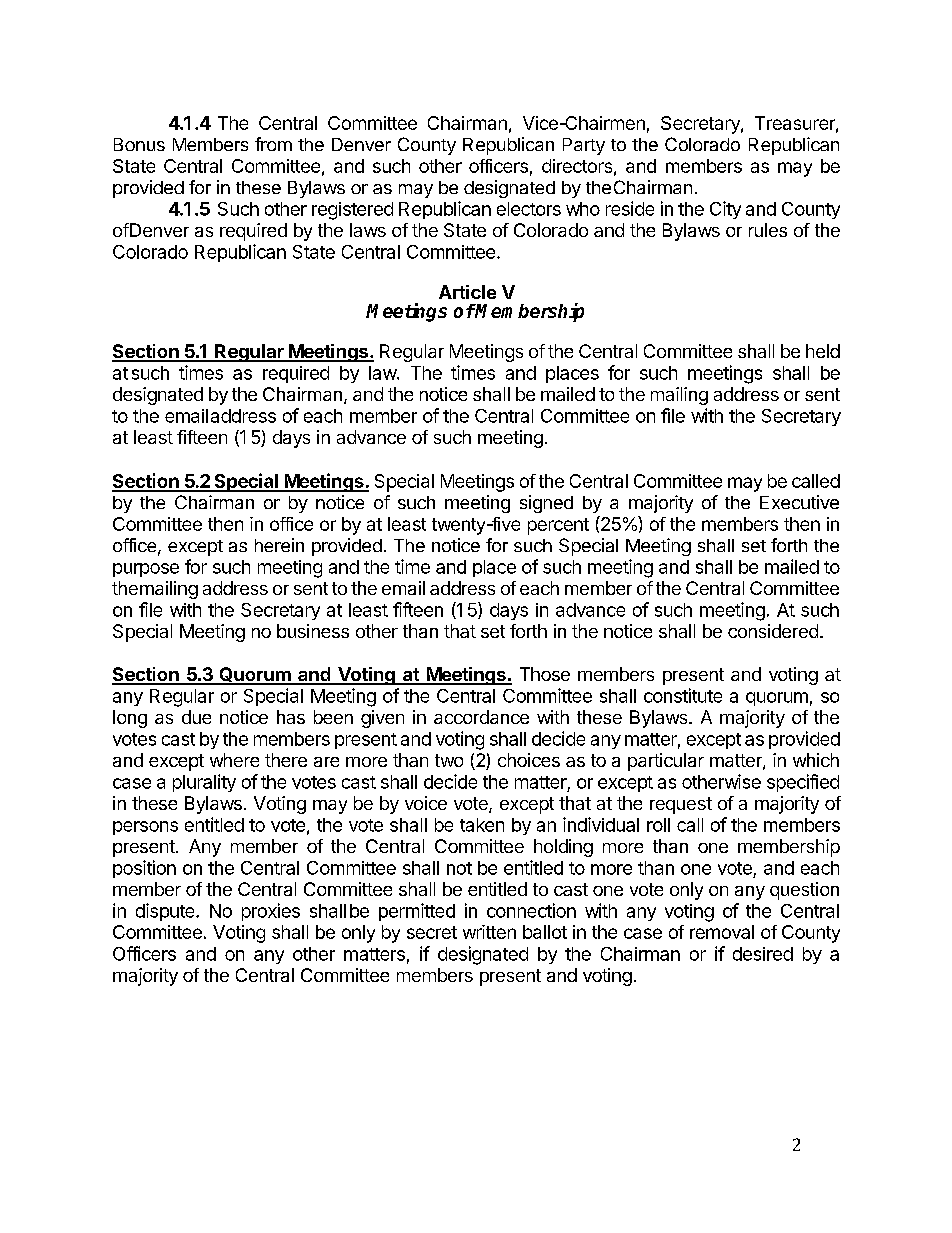 The height and width of the screenshot is (1233, 952). I want to click on from, so click(273, 144).
